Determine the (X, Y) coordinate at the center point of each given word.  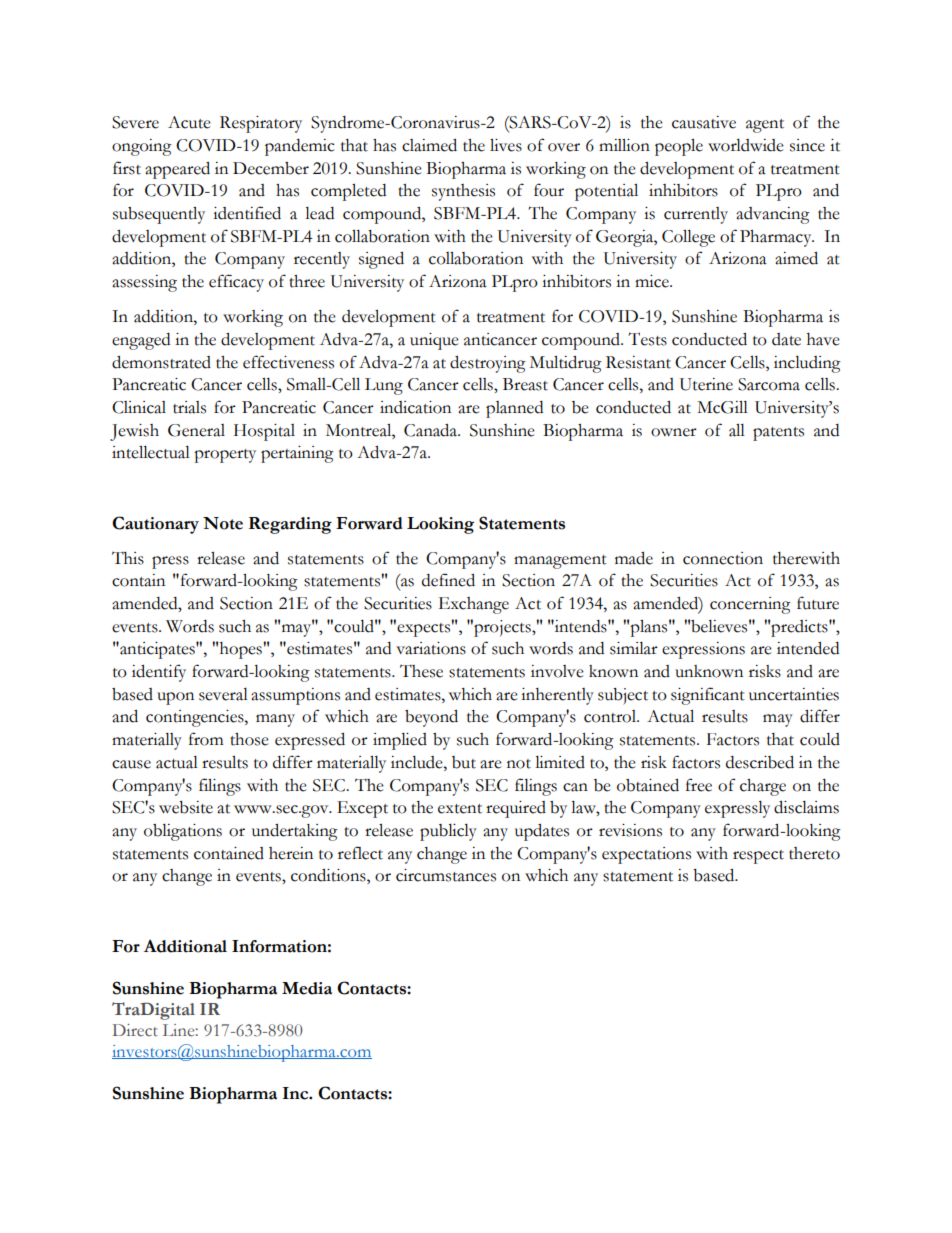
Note (223, 523)
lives (506, 145)
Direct (135, 1030)
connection (723, 558)
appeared (177, 170)
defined (448, 580)
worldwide (746, 145)
